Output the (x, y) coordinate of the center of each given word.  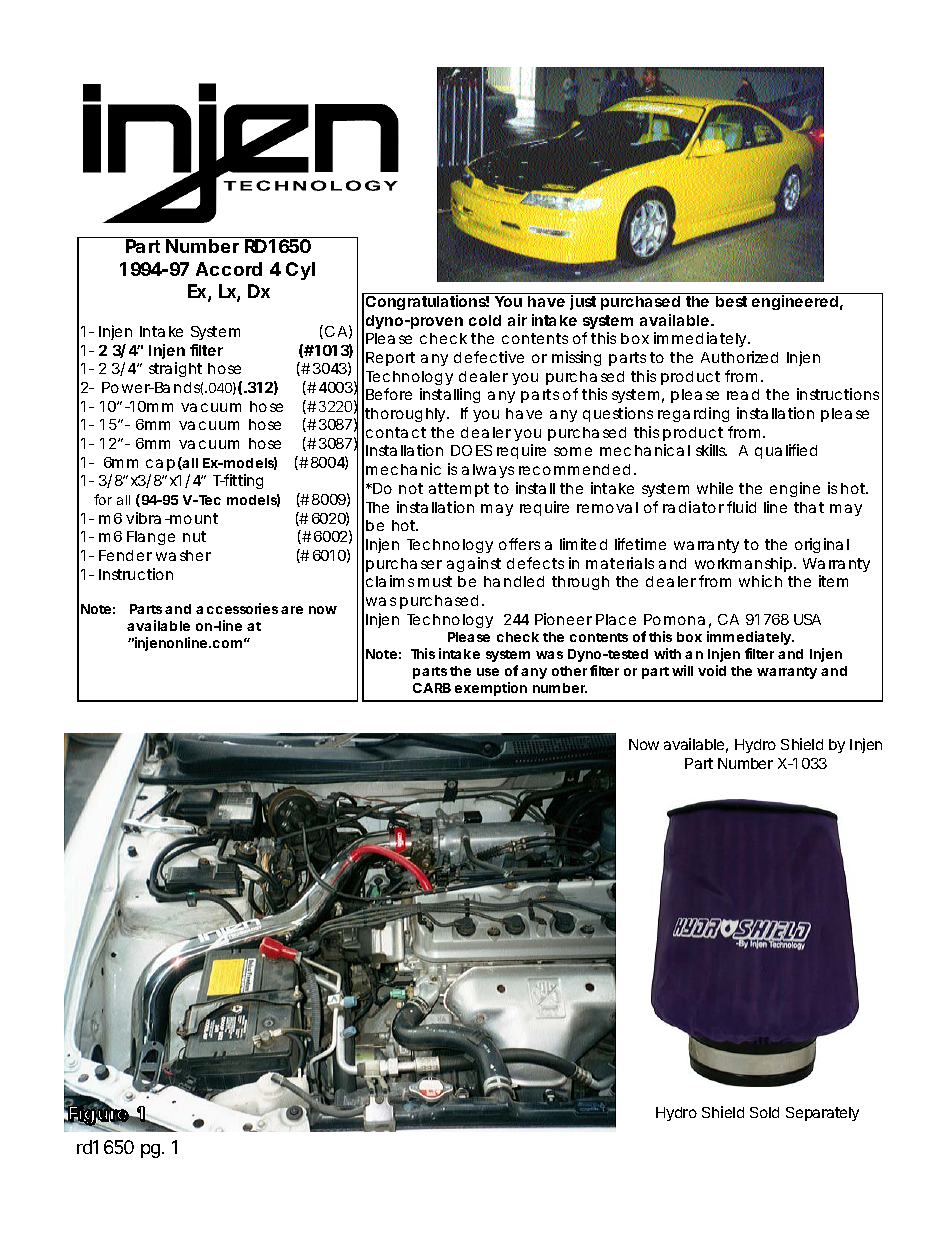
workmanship (743, 564)
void (712, 670)
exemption (491, 689)
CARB (432, 688)
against (474, 564)
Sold (764, 1112)
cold (485, 320)
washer (183, 555)
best (731, 301)
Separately (822, 1114)
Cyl (300, 271)
